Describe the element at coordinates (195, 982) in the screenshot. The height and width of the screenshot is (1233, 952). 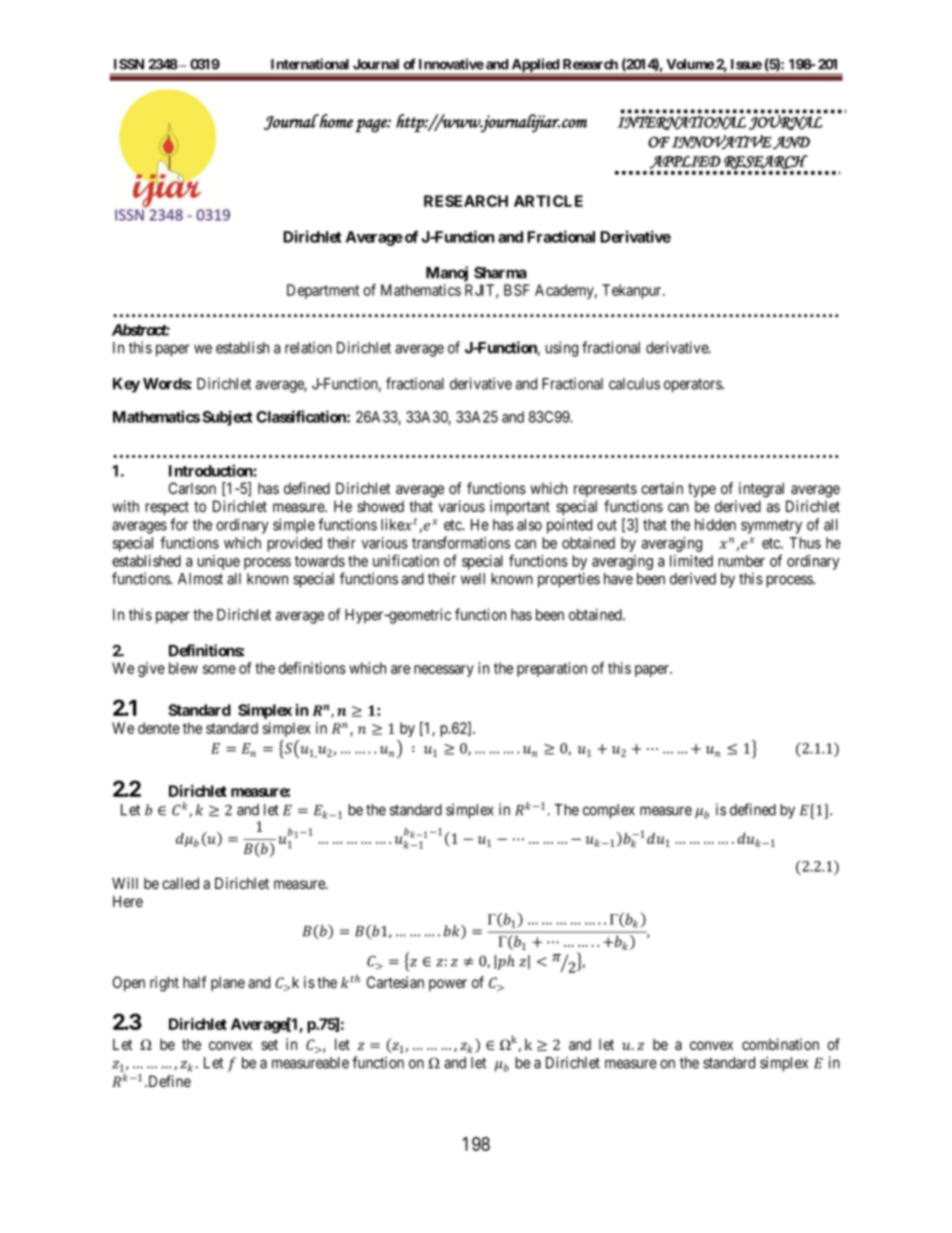
I see `half` at that location.
